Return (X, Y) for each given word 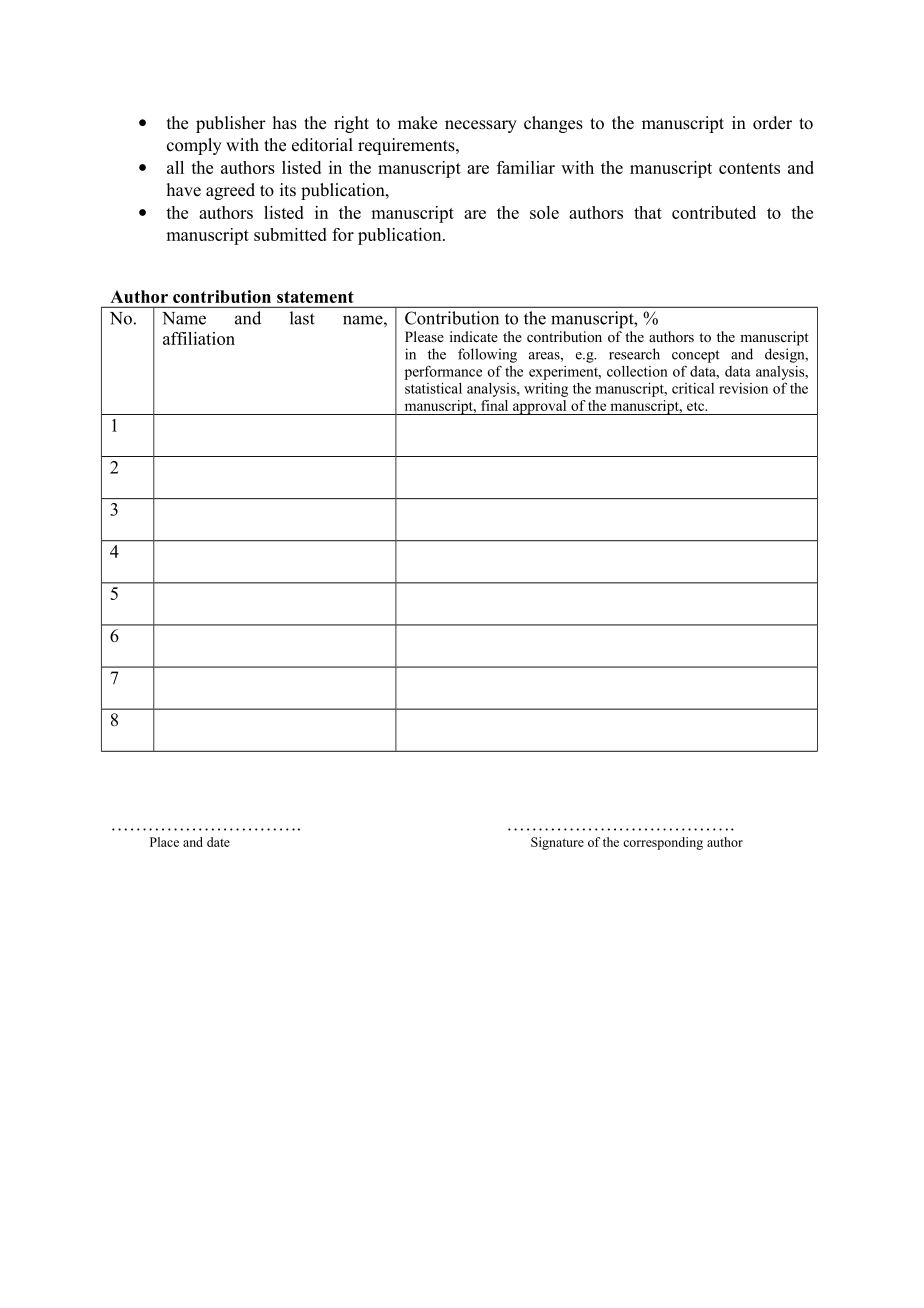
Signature (557, 843)
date (218, 842)
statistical (433, 388)
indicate (474, 336)
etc (697, 406)
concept (696, 356)
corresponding (663, 843)
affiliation (199, 338)
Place (164, 842)
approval (540, 407)
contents (749, 168)
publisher (231, 124)
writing (546, 390)
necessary (481, 126)
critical (693, 388)
